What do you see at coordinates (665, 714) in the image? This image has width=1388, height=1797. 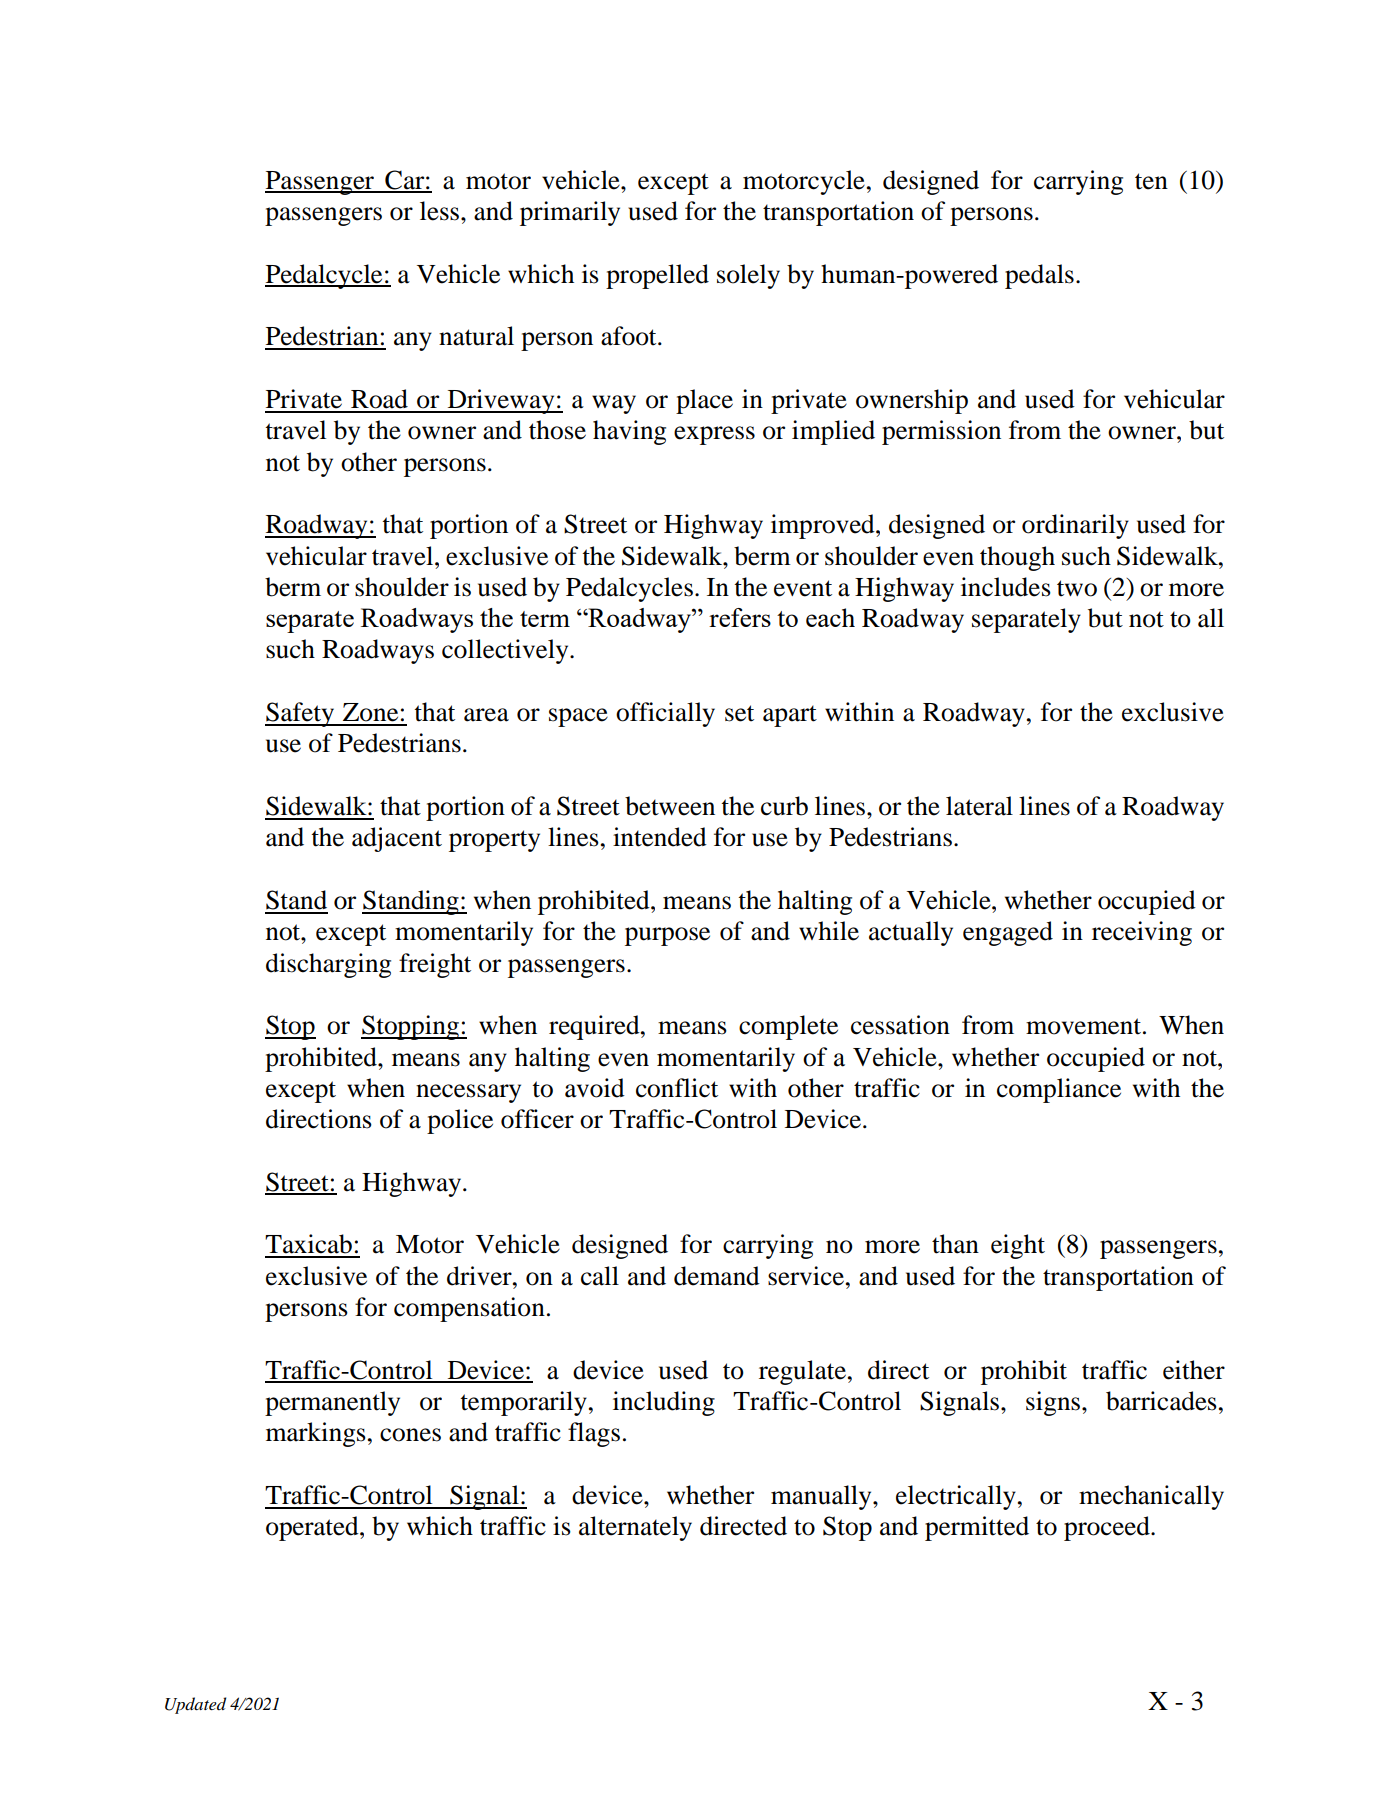 I see `officially` at bounding box center [665, 714].
